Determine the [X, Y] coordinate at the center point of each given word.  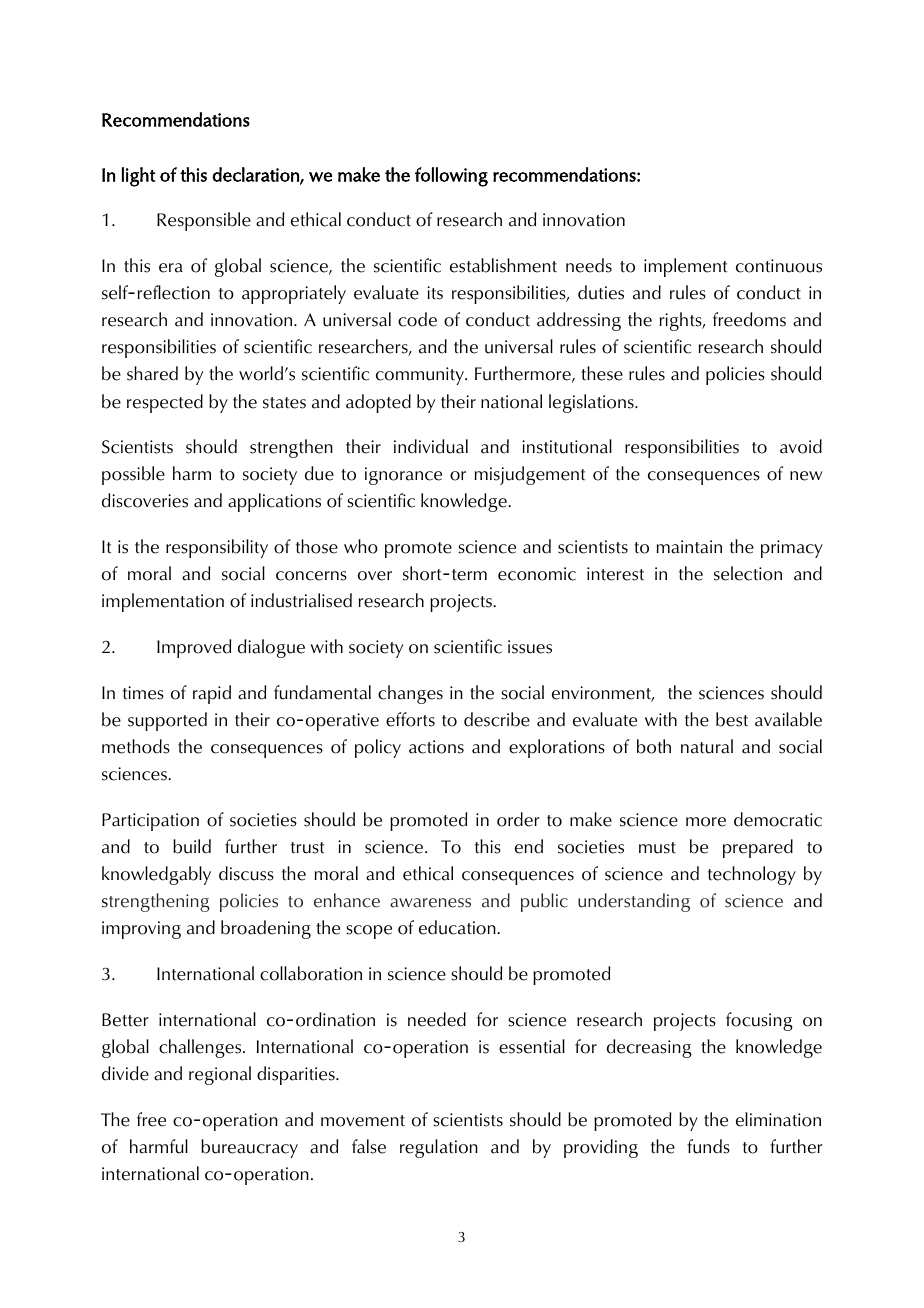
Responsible [204, 221]
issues [530, 647]
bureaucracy [249, 1148]
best [732, 719]
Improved [194, 648]
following [451, 177]
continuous [779, 266]
